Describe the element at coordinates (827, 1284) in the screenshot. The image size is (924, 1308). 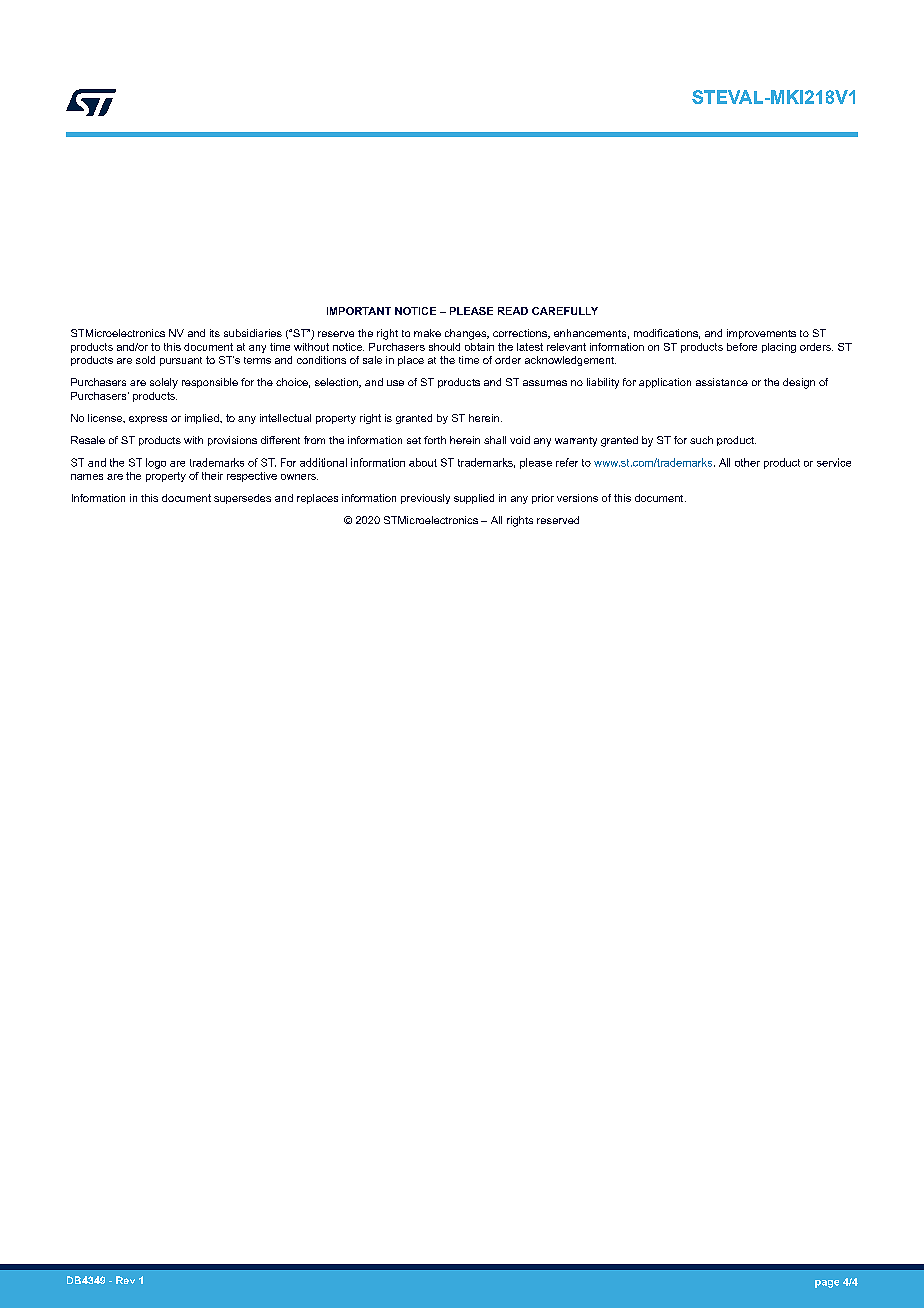
I see `page` at that location.
